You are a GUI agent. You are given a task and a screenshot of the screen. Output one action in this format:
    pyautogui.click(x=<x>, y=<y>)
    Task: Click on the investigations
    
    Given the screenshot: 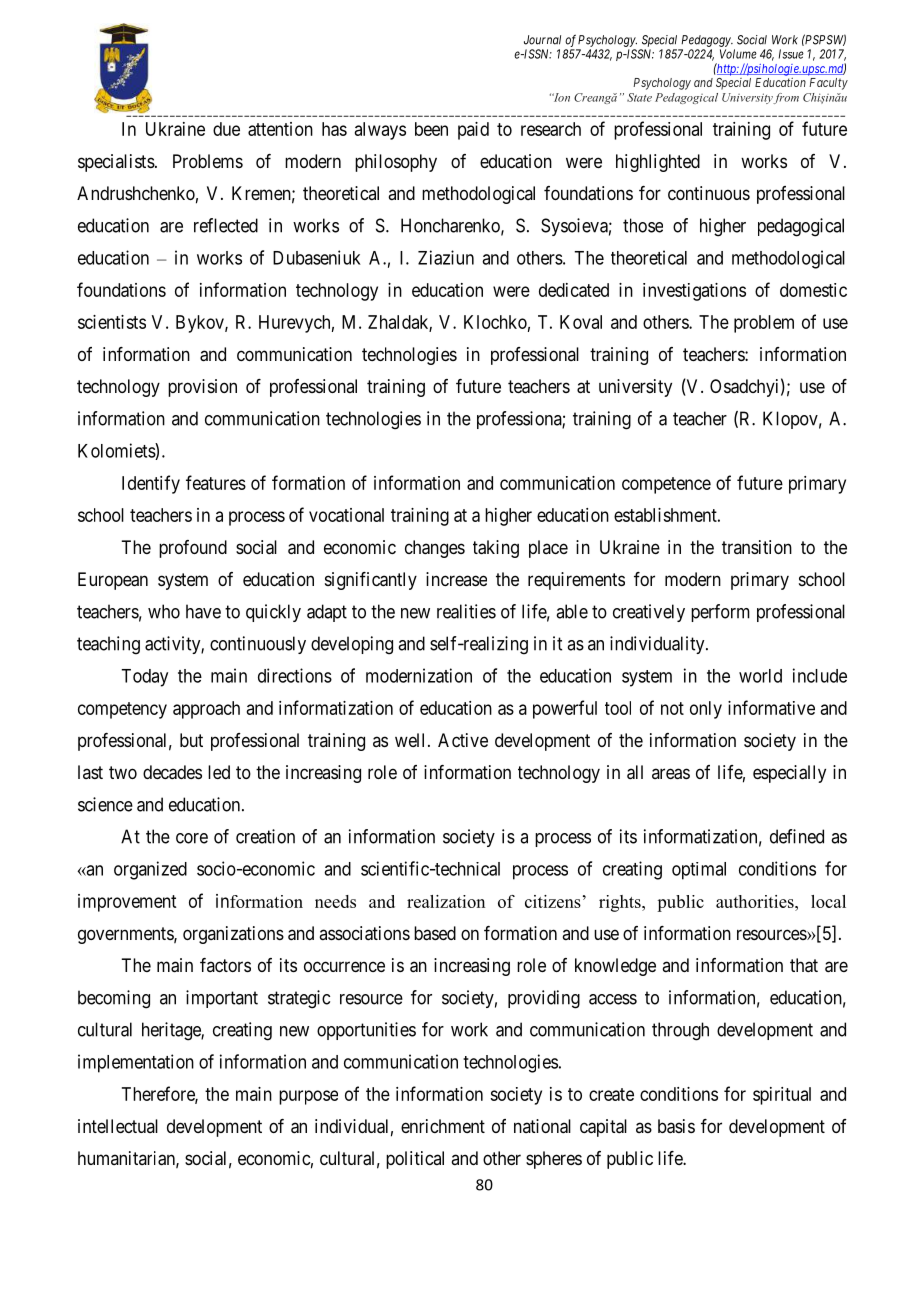 What is the action you would take?
    pyautogui.click(x=694, y=292)
